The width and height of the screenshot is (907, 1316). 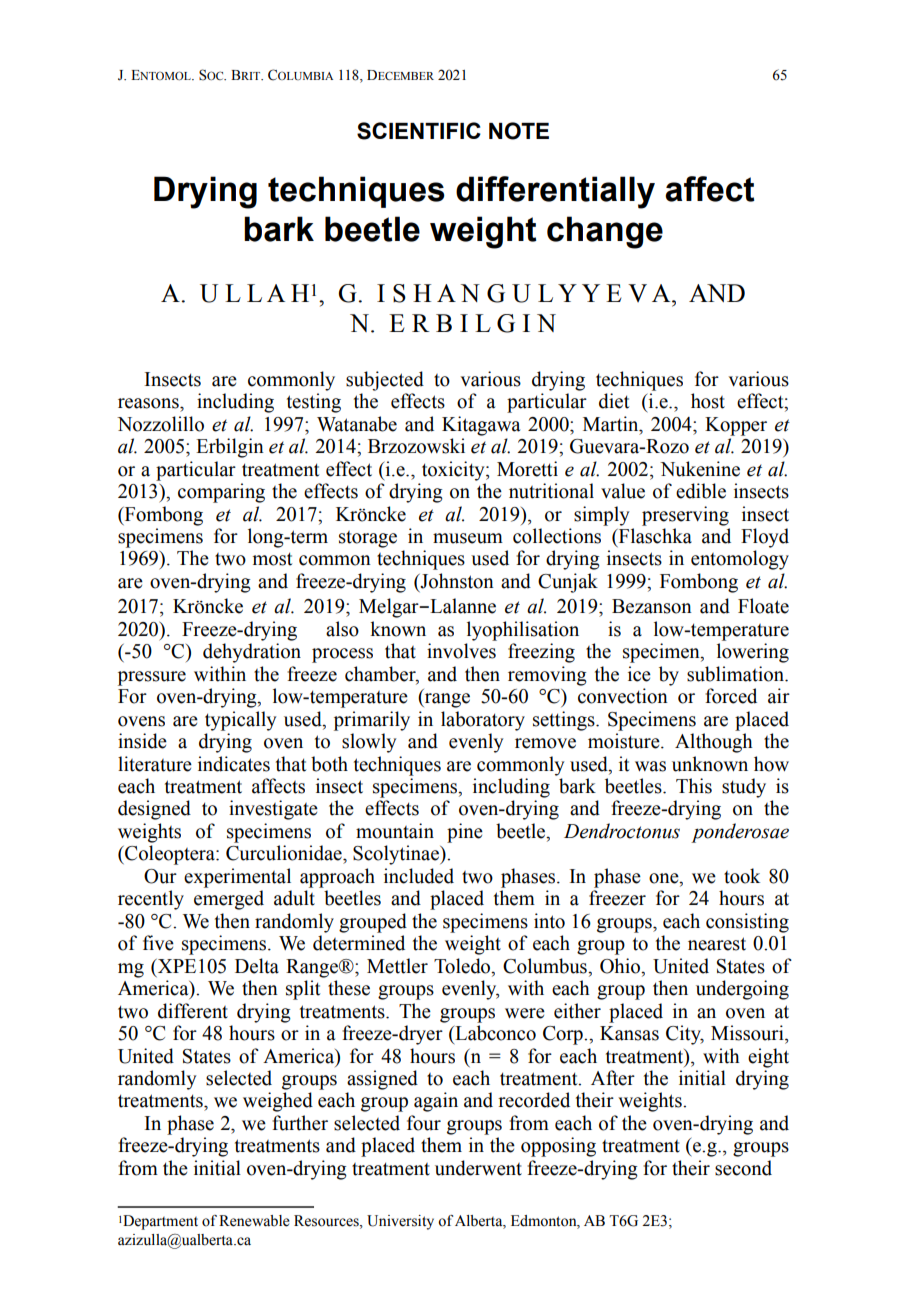 What do you see at coordinates (519, 131) in the screenshot?
I see `NOTE` at bounding box center [519, 131].
